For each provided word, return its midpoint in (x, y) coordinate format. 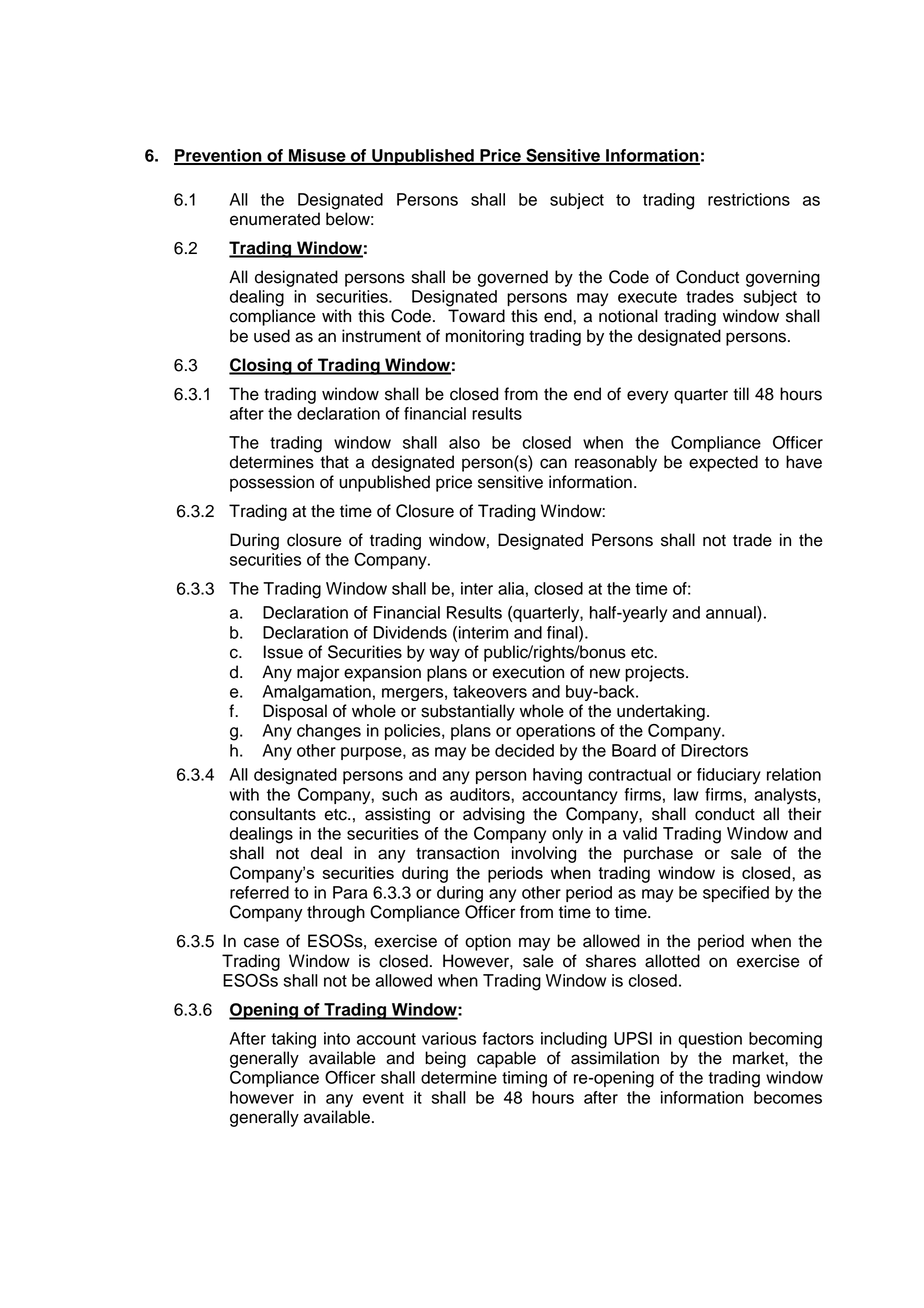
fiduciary (729, 776)
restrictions (749, 199)
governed (513, 278)
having (557, 776)
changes (329, 732)
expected (723, 463)
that (334, 462)
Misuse (317, 156)
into (337, 1038)
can (553, 463)
